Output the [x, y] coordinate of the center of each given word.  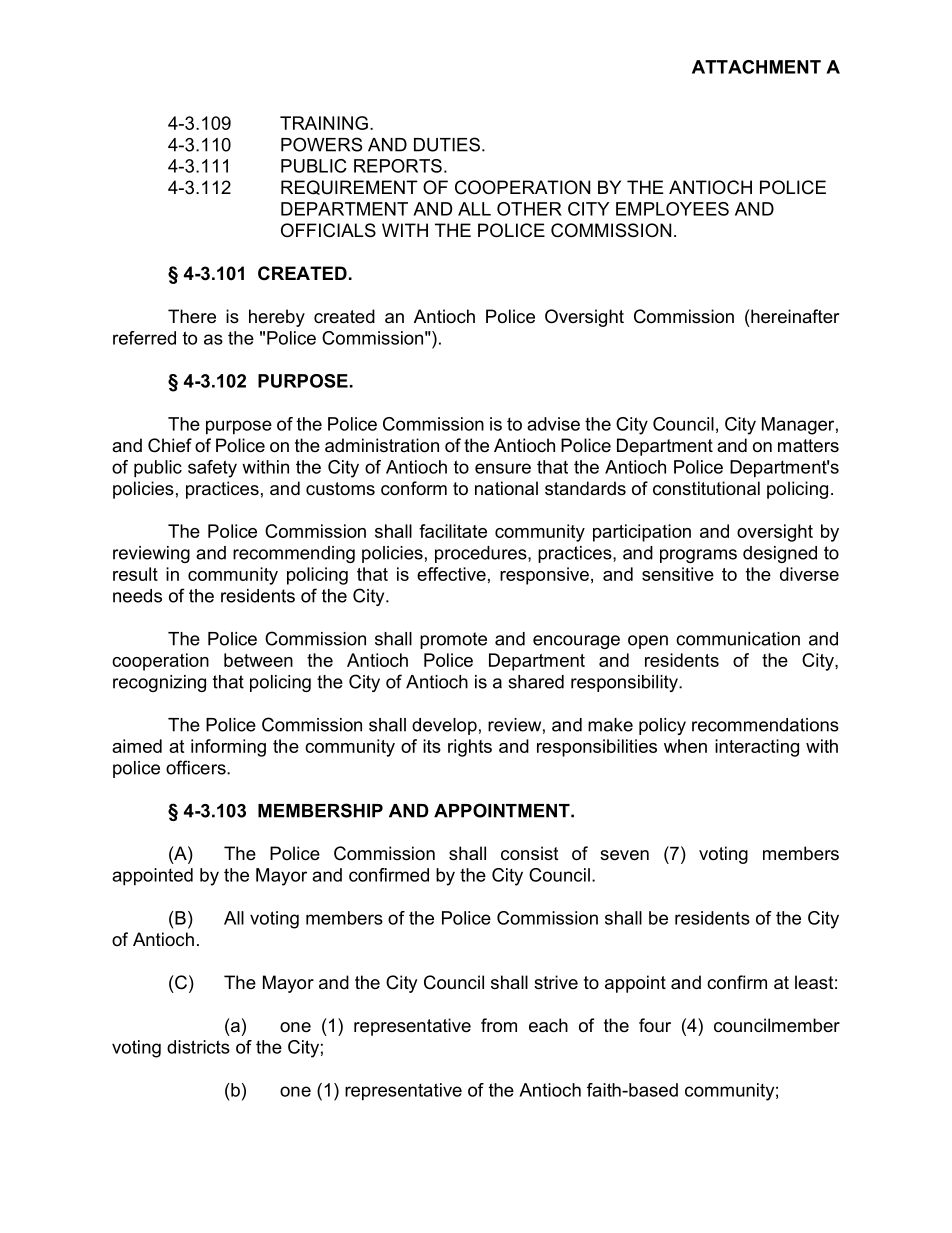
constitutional [706, 488]
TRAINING [324, 123]
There [192, 316]
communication [738, 639]
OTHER [529, 209]
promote [453, 640]
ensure [503, 468]
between [258, 660]
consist [530, 853]
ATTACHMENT [756, 67]
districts [198, 1047]
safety [212, 469]
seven [624, 855]
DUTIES [447, 144]
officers [197, 767]
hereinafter [794, 316]
